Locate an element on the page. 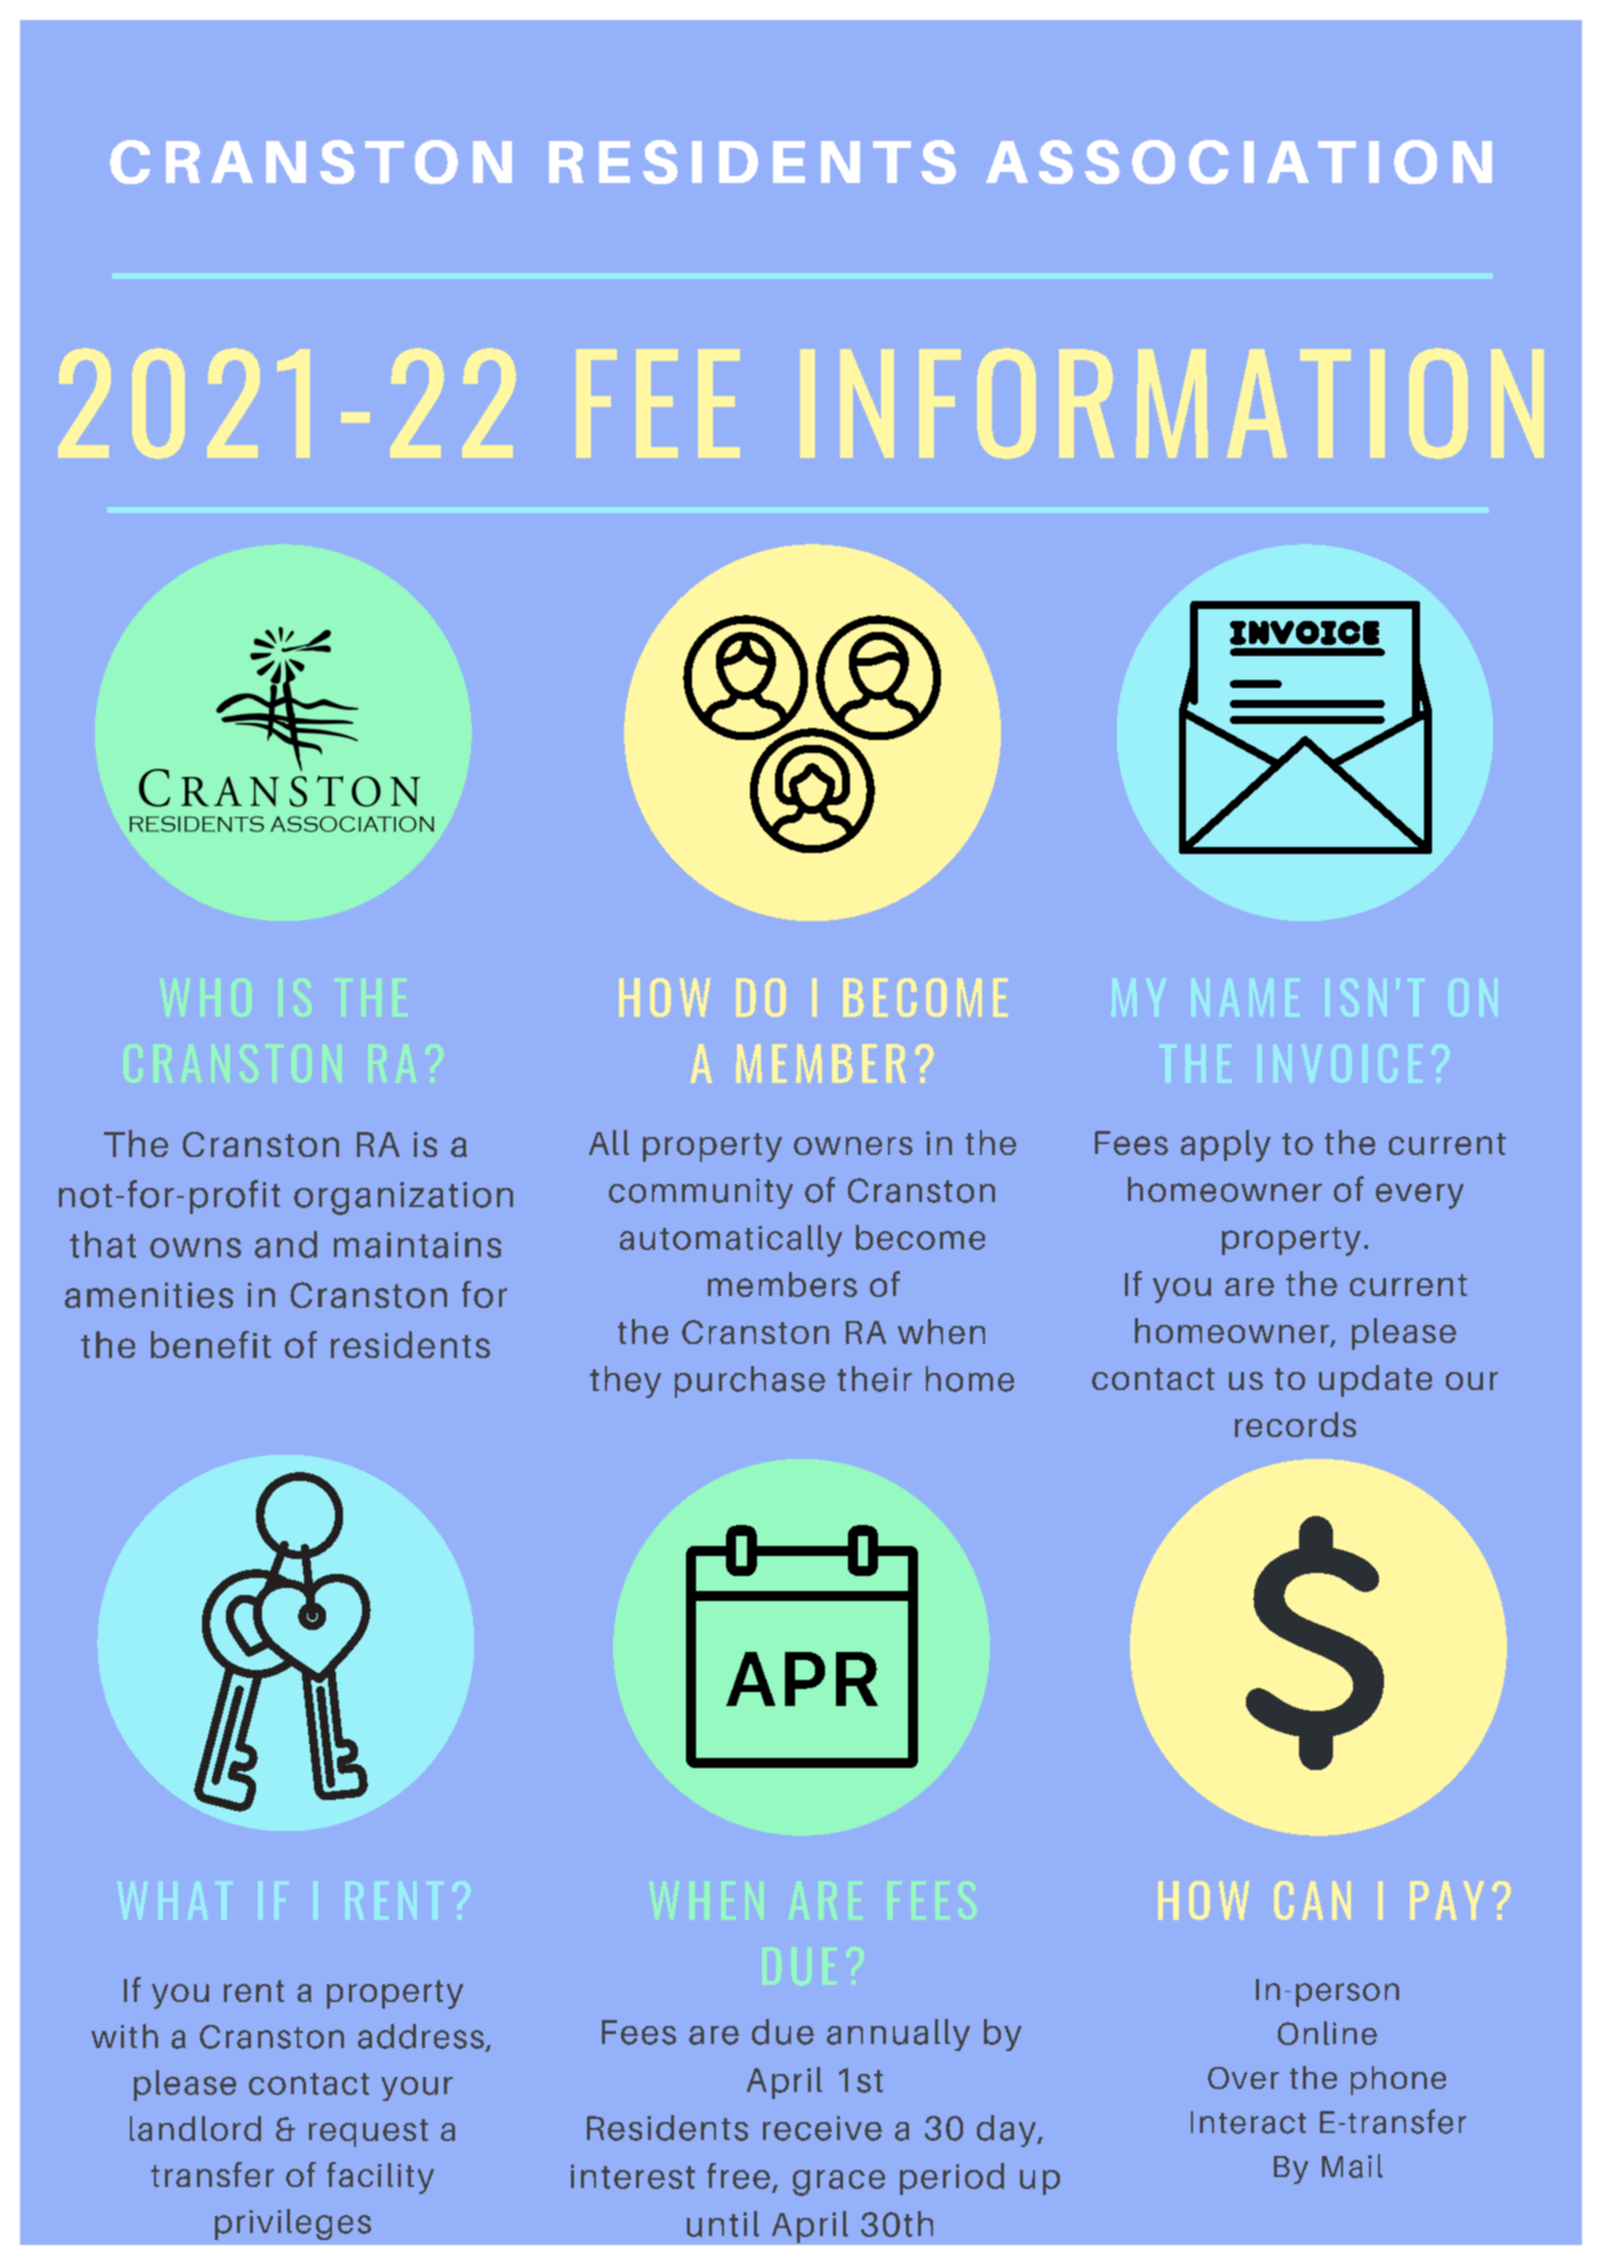 This document has width=1601, height=2265. purchase is located at coordinates (750, 1382).
